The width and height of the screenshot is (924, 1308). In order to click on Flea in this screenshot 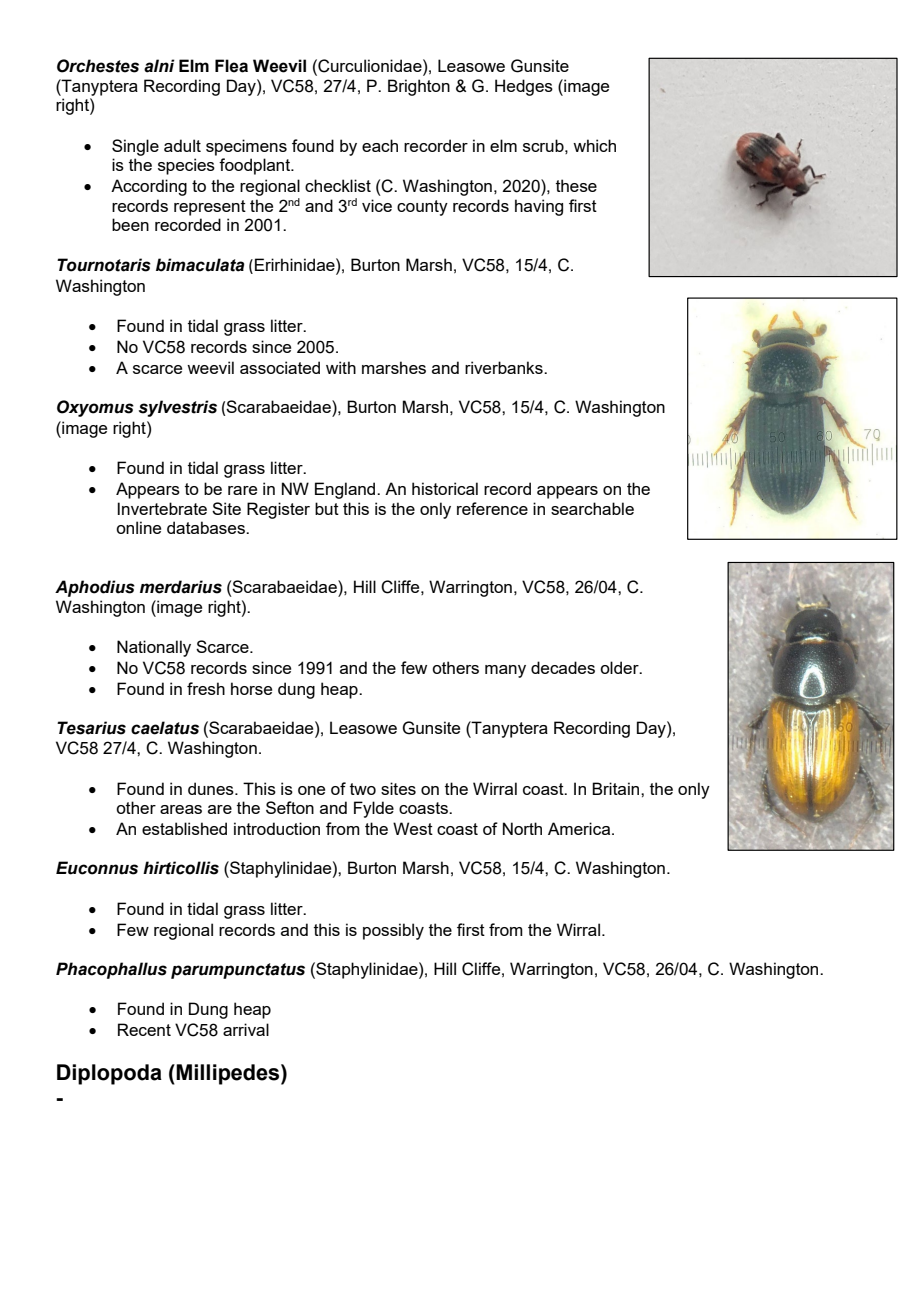, I will do `click(231, 66)`.
